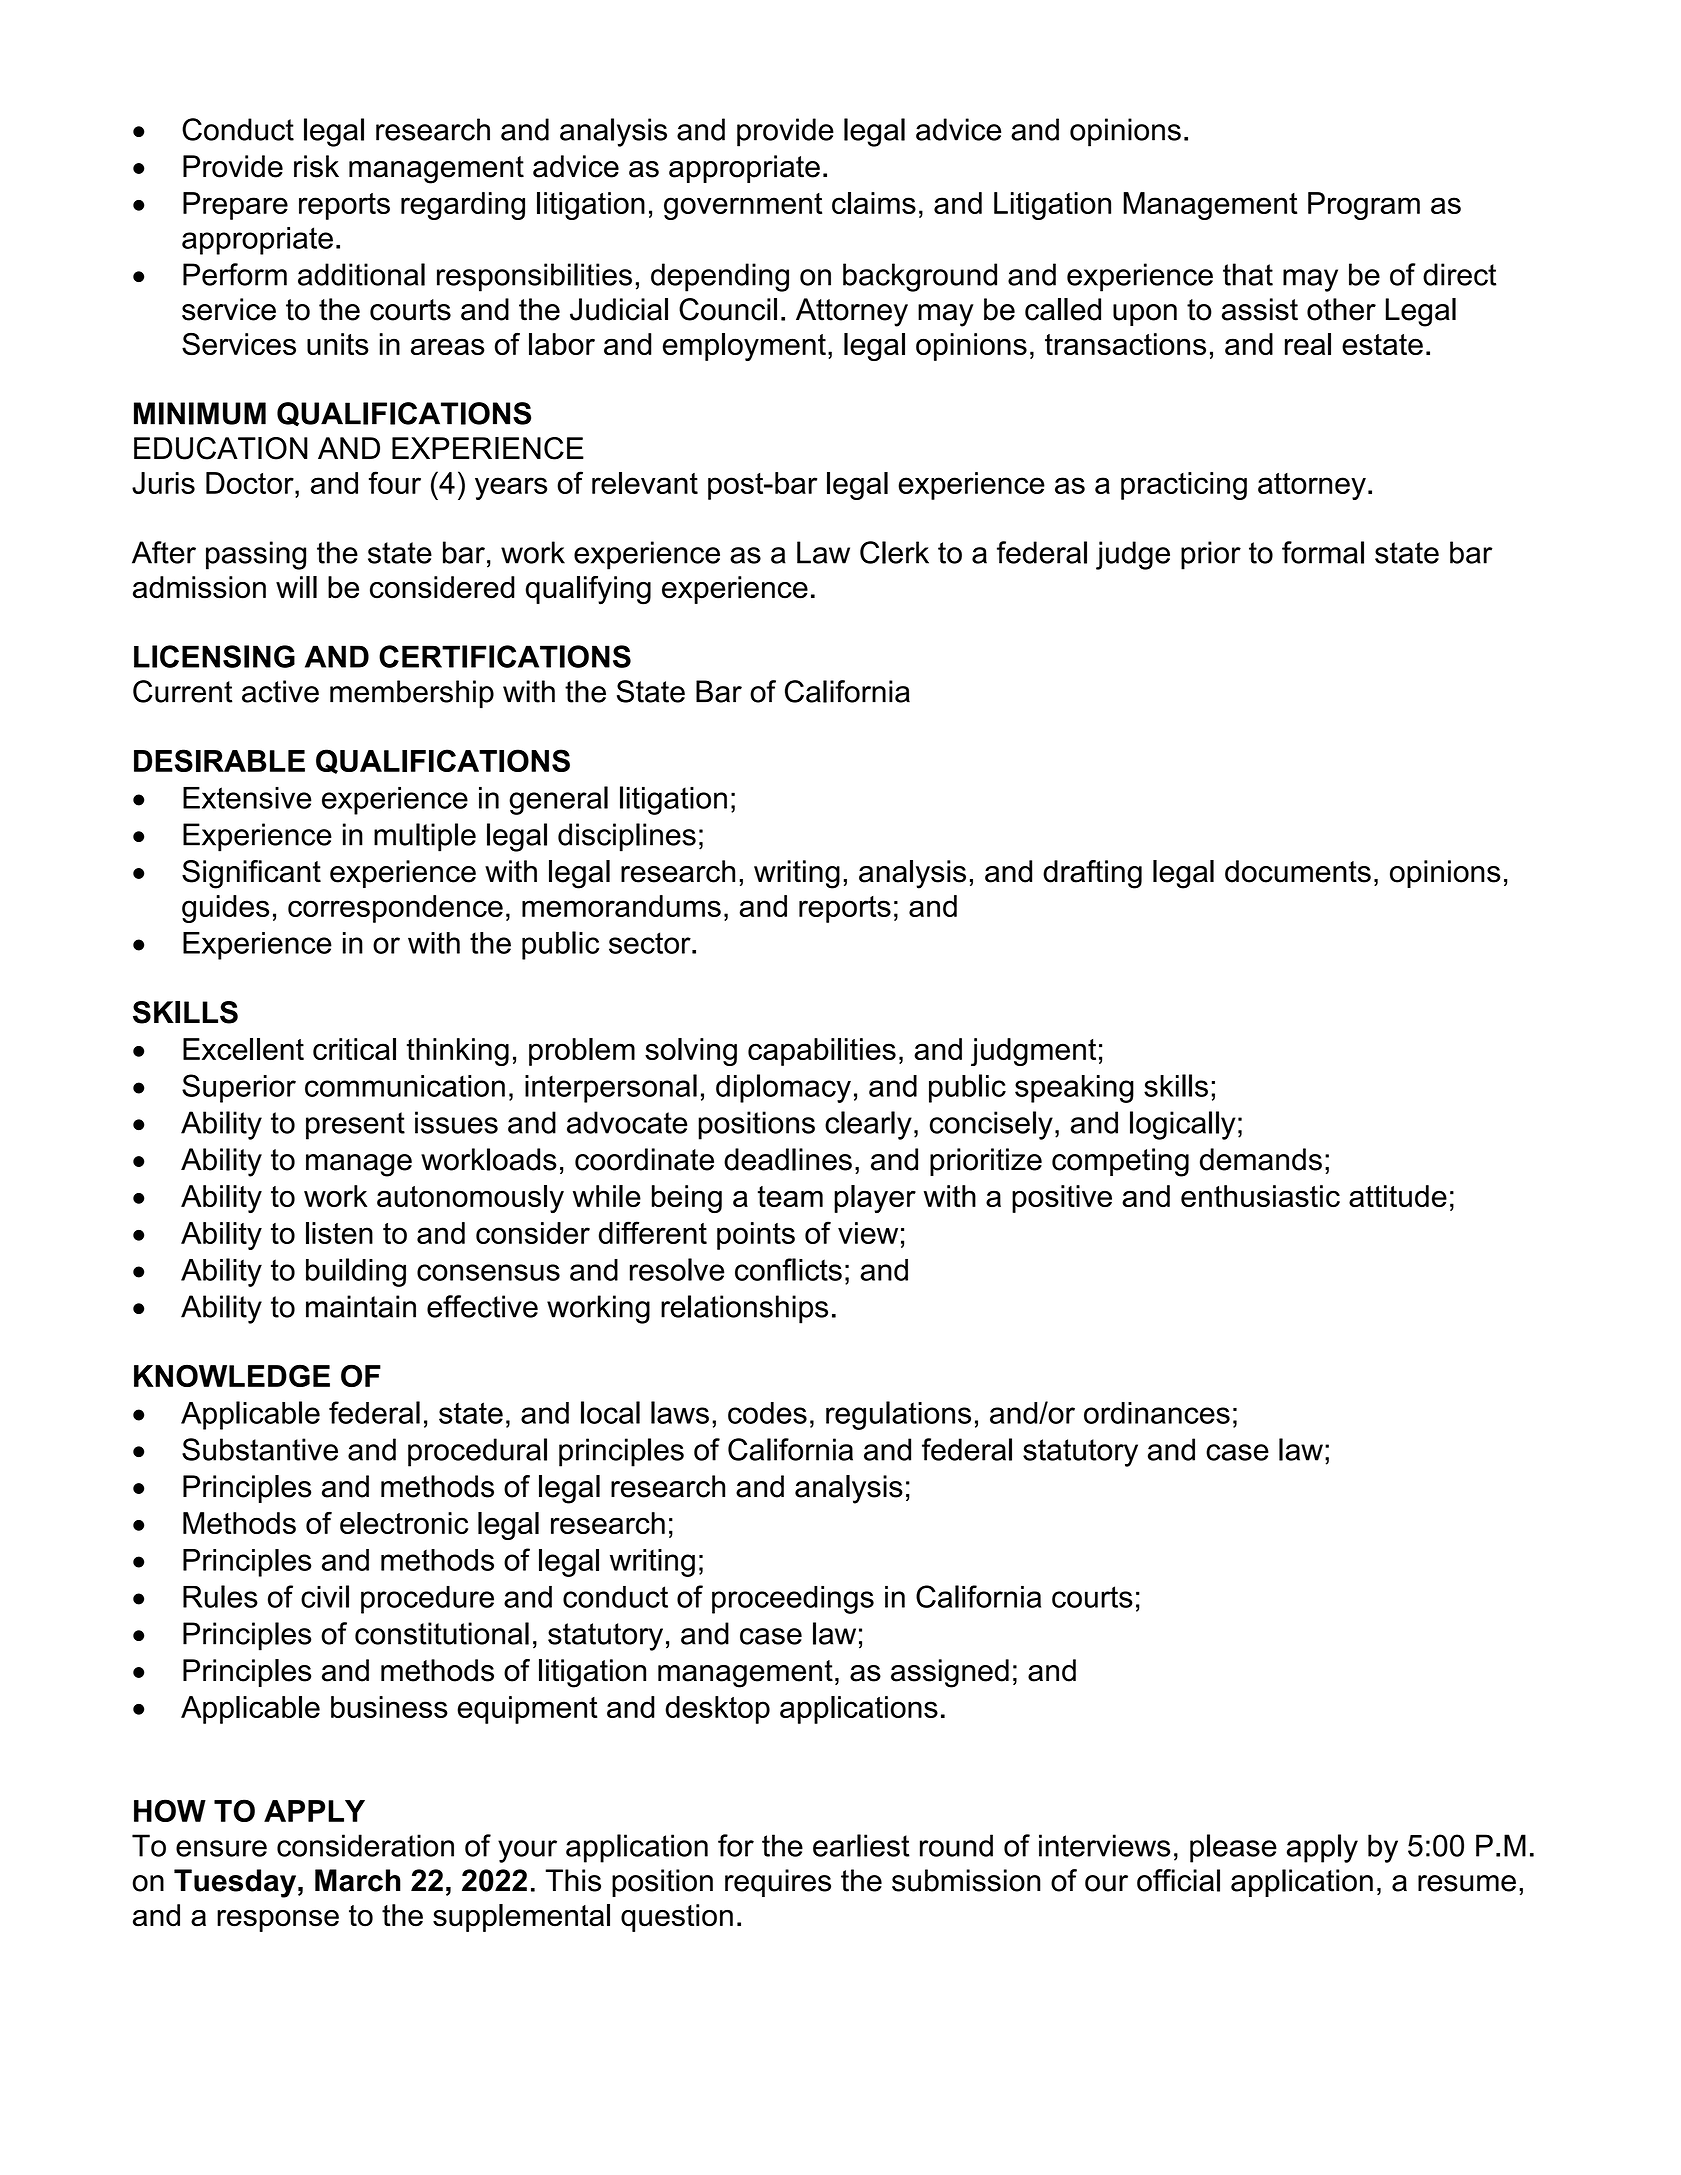  What do you see at coordinates (361, 1306) in the document?
I see `maintain` at bounding box center [361, 1306].
